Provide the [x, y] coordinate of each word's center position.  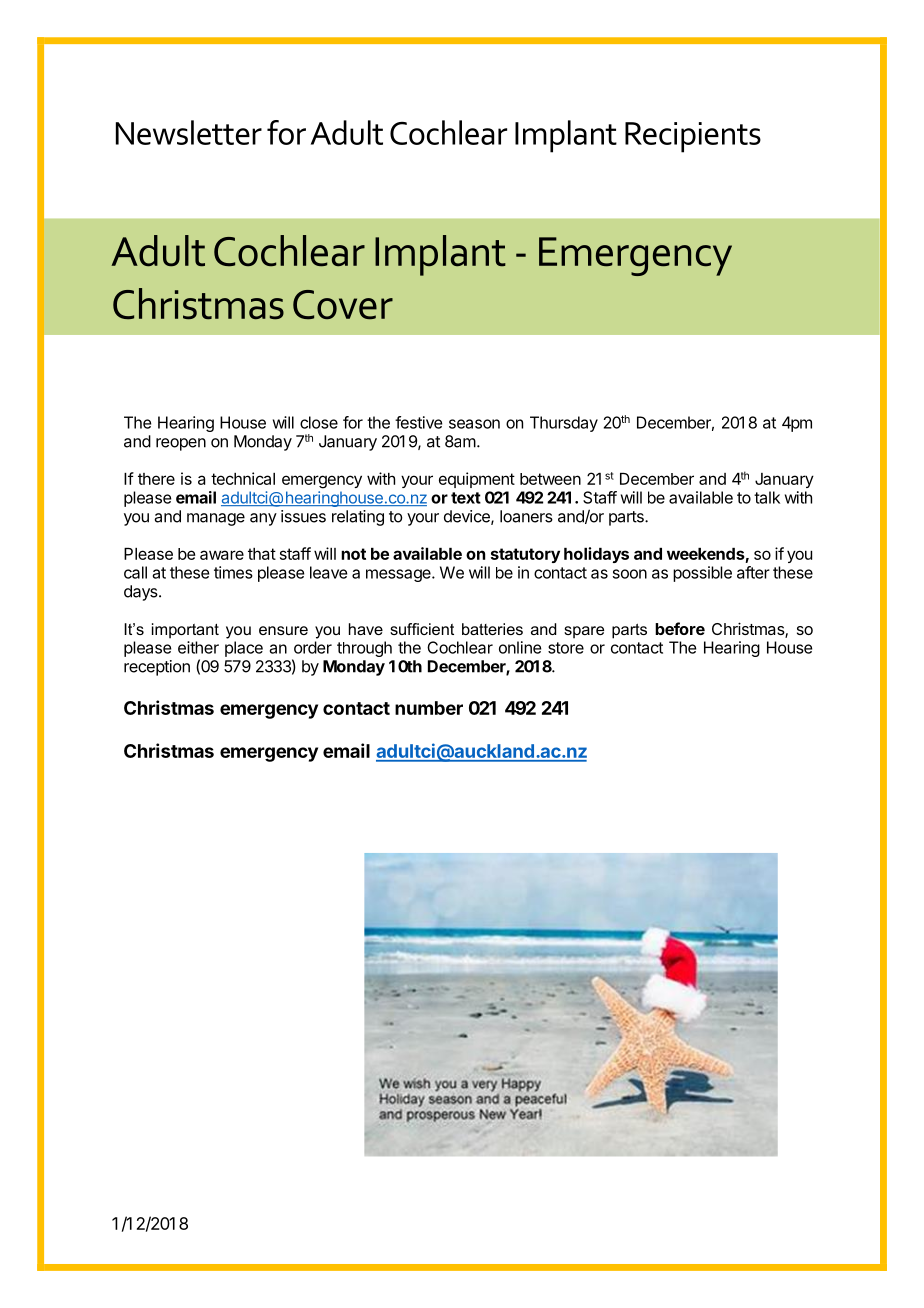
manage [216, 519]
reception [157, 668]
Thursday [564, 424]
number [429, 708]
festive [418, 422]
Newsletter [189, 132]
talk [767, 497]
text [466, 498]
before [680, 628]
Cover [343, 305]
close [319, 422]
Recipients [693, 137]
